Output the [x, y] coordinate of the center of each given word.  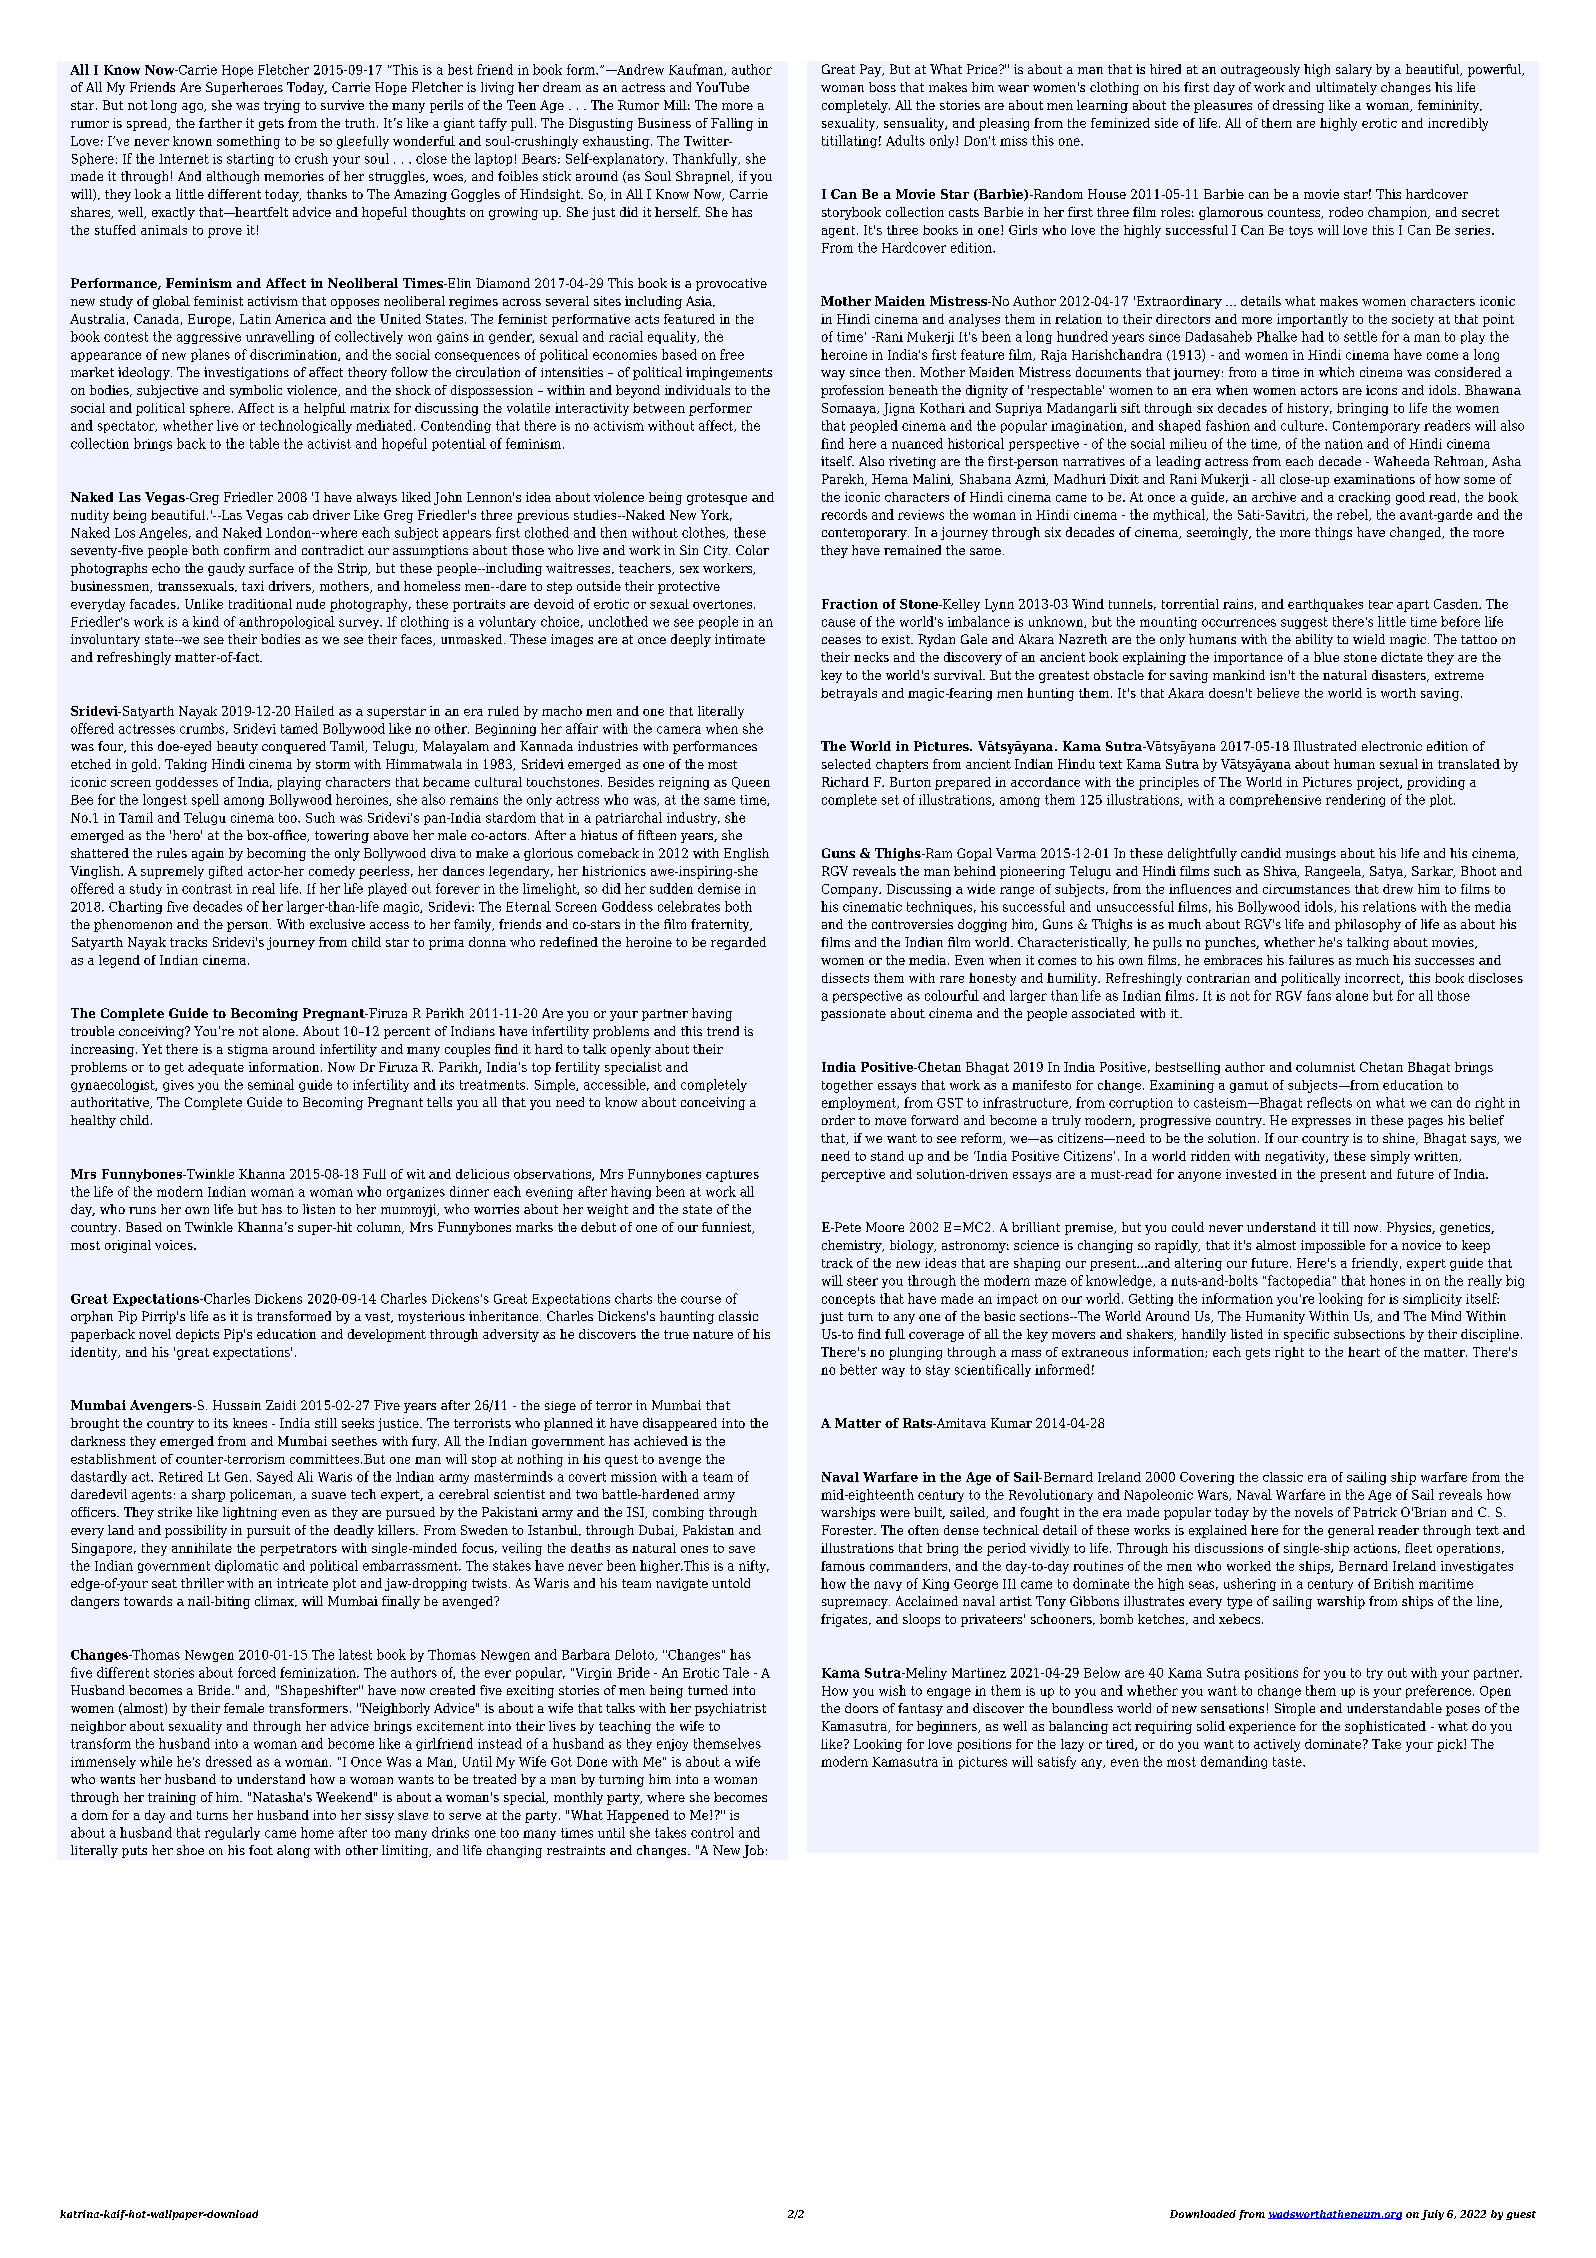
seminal [271, 1084]
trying [282, 106]
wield [1369, 639]
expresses [1321, 1123]
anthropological [287, 622]
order [838, 1120]
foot [261, 1850]
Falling [732, 124]
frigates [845, 1620]
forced [257, 1672]
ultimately [1346, 88]
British [1394, 1583]
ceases [841, 640]
